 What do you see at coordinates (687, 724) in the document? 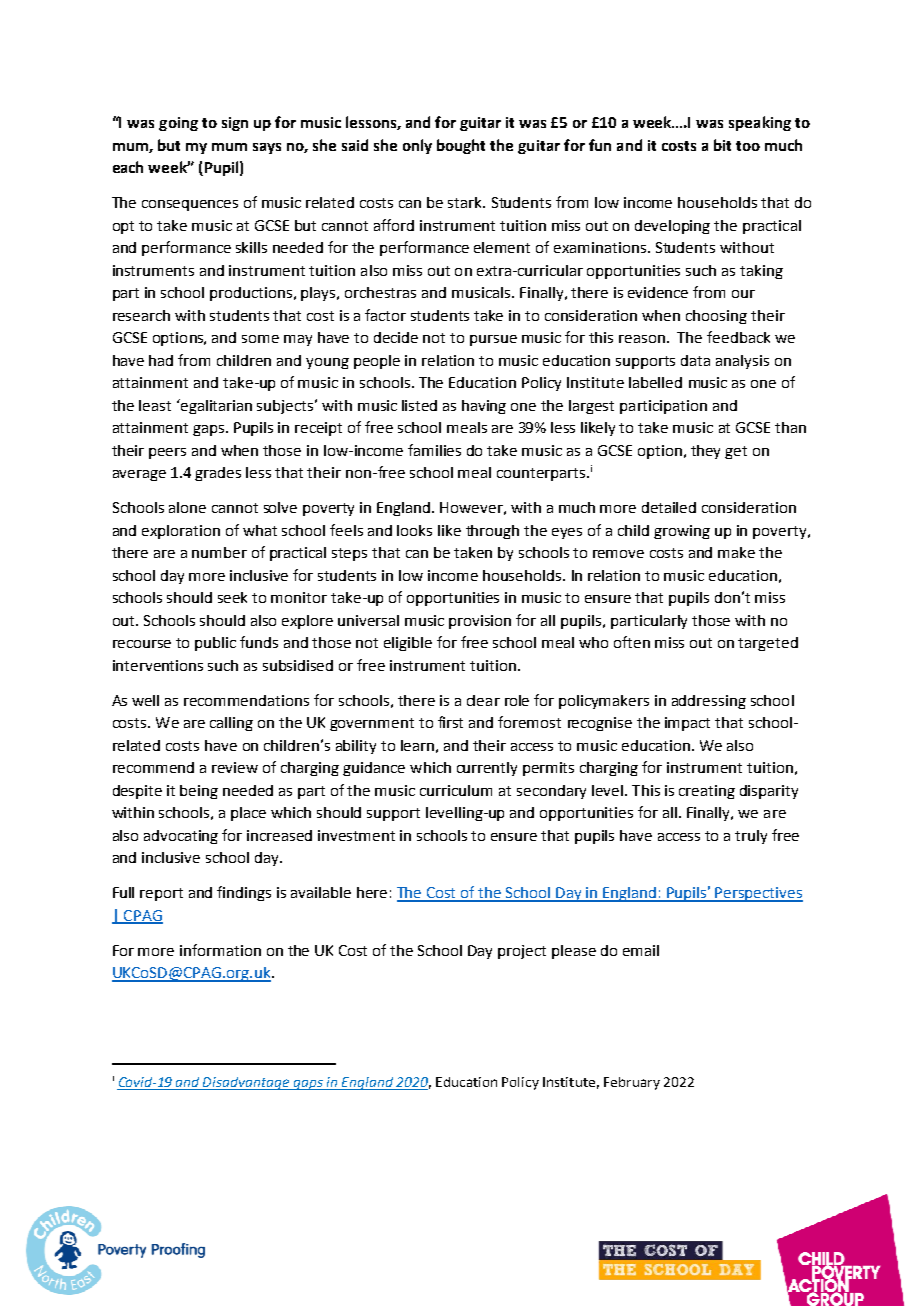
I see `impact` at bounding box center [687, 724].
